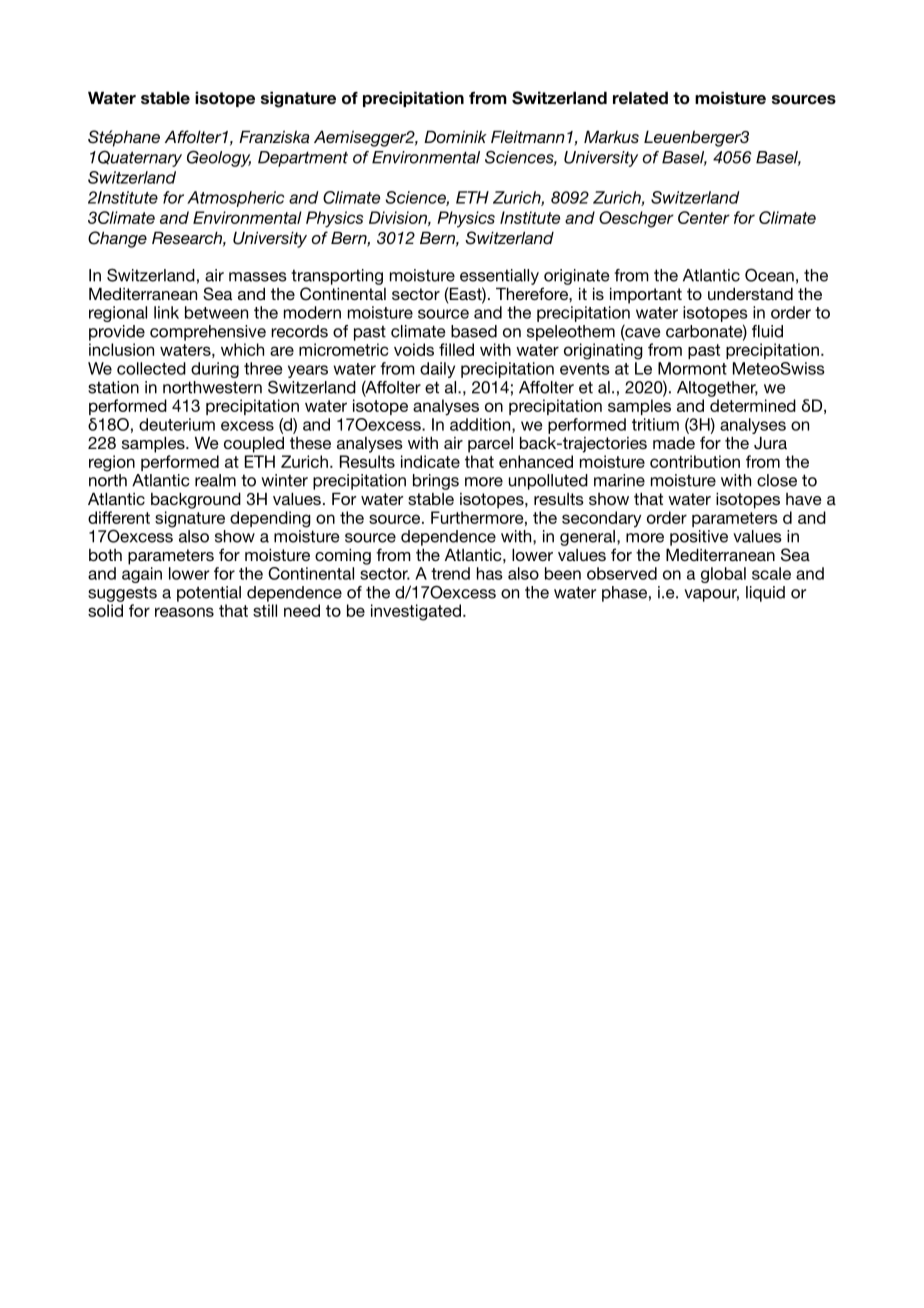  Describe the element at coordinates (640, 98) in the document. I see `related` at that location.
